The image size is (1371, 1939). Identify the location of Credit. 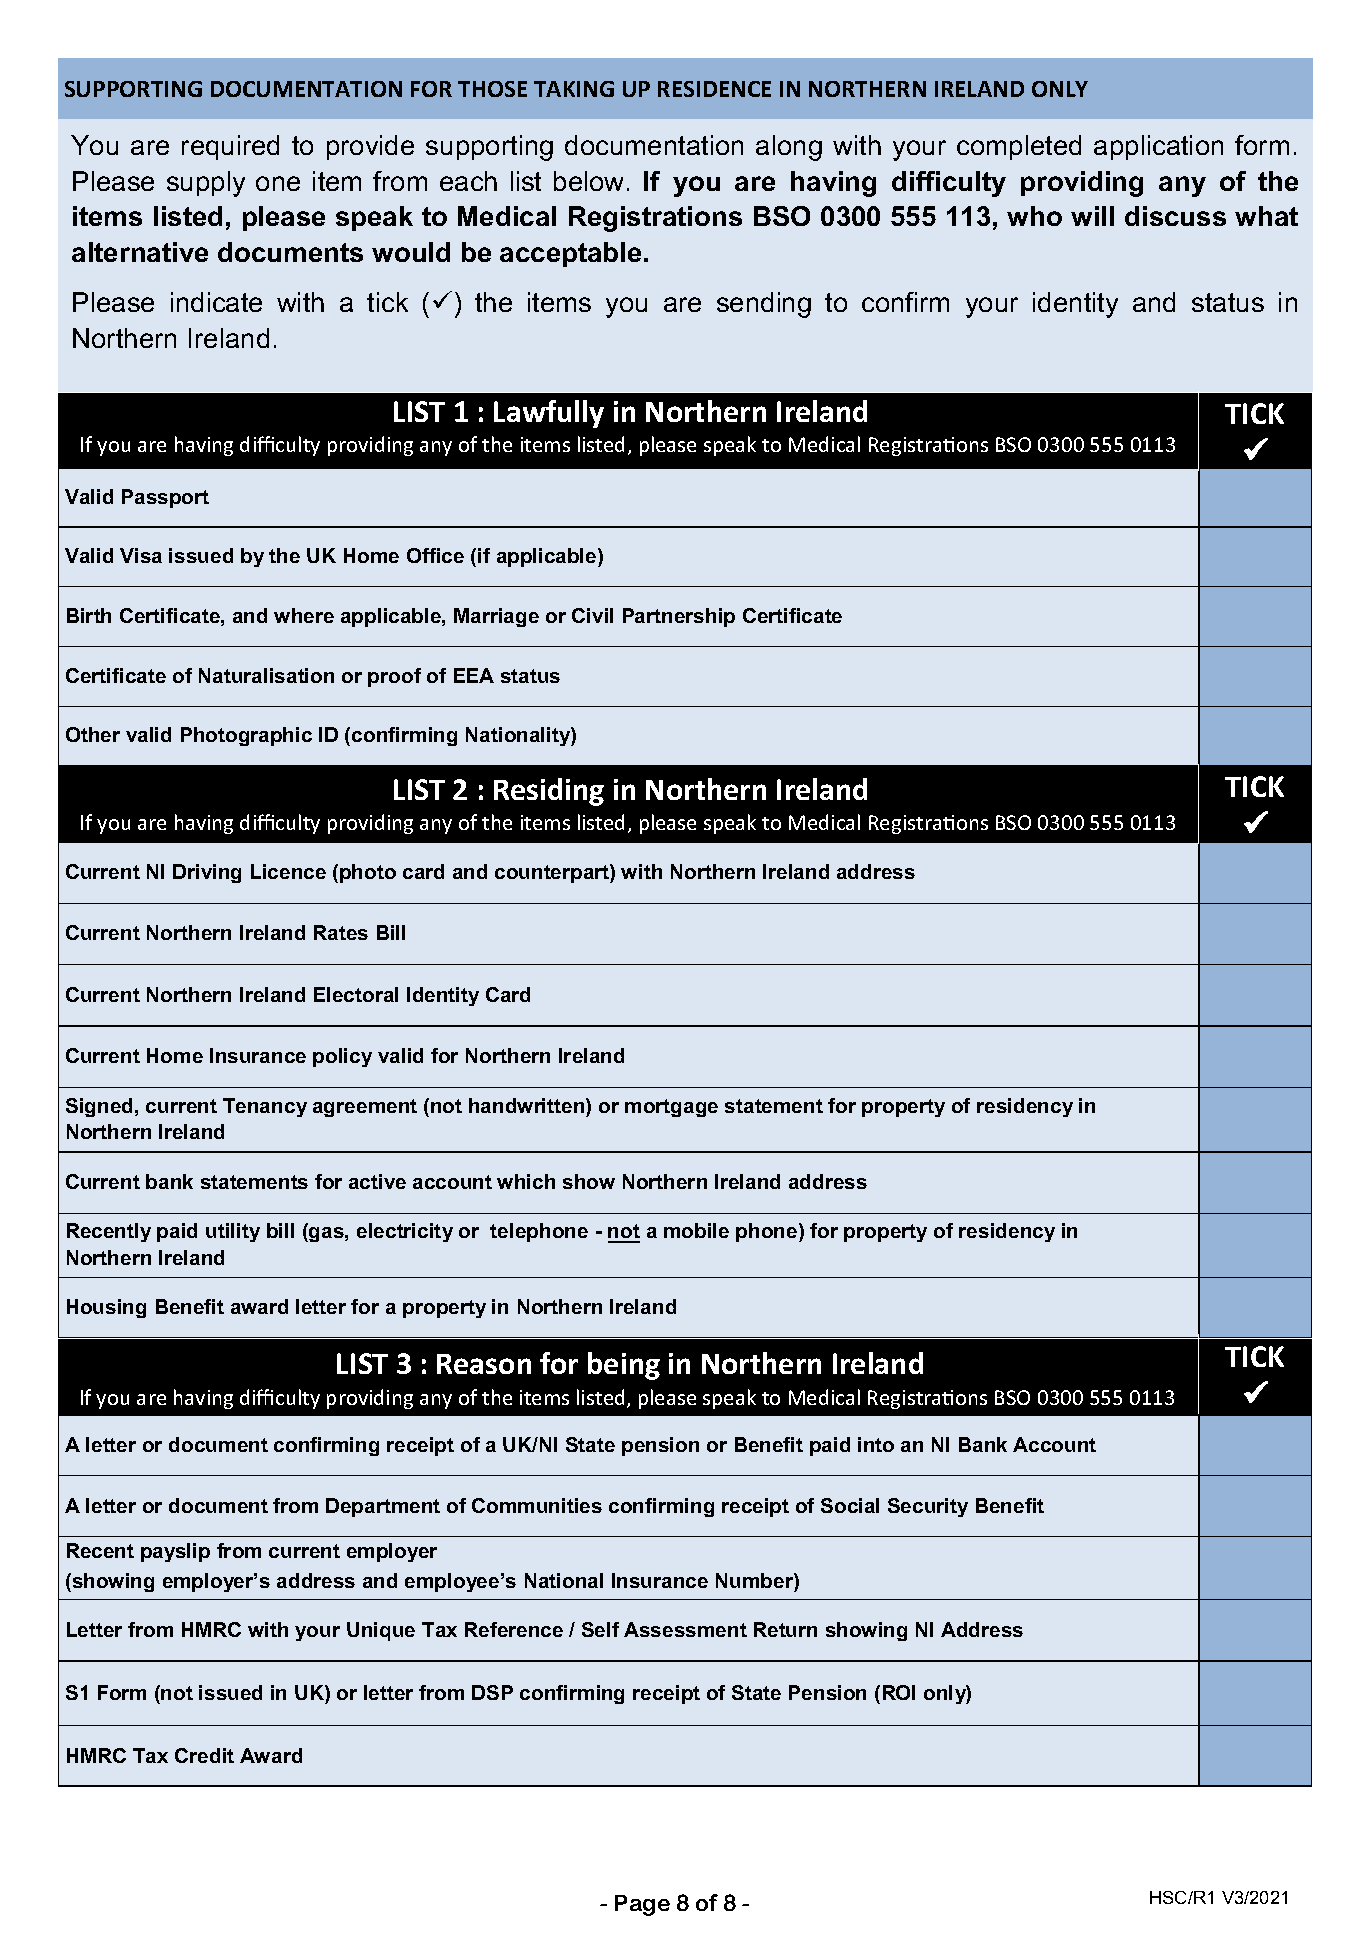
(204, 1755).
